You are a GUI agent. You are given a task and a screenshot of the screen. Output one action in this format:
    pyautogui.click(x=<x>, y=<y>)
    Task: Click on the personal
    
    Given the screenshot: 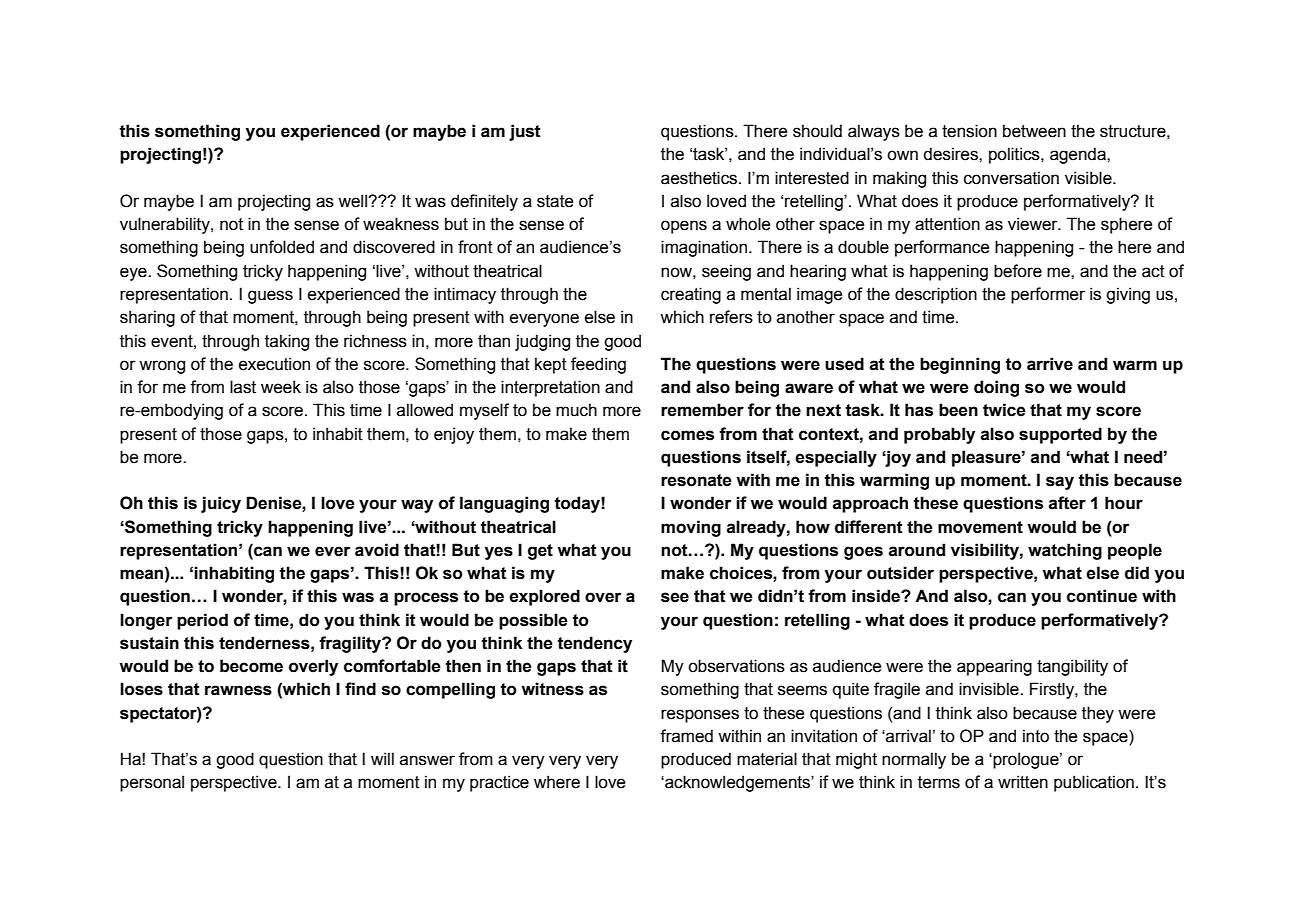 What is the action you would take?
    pyautogui.click(x=152, y=783)
